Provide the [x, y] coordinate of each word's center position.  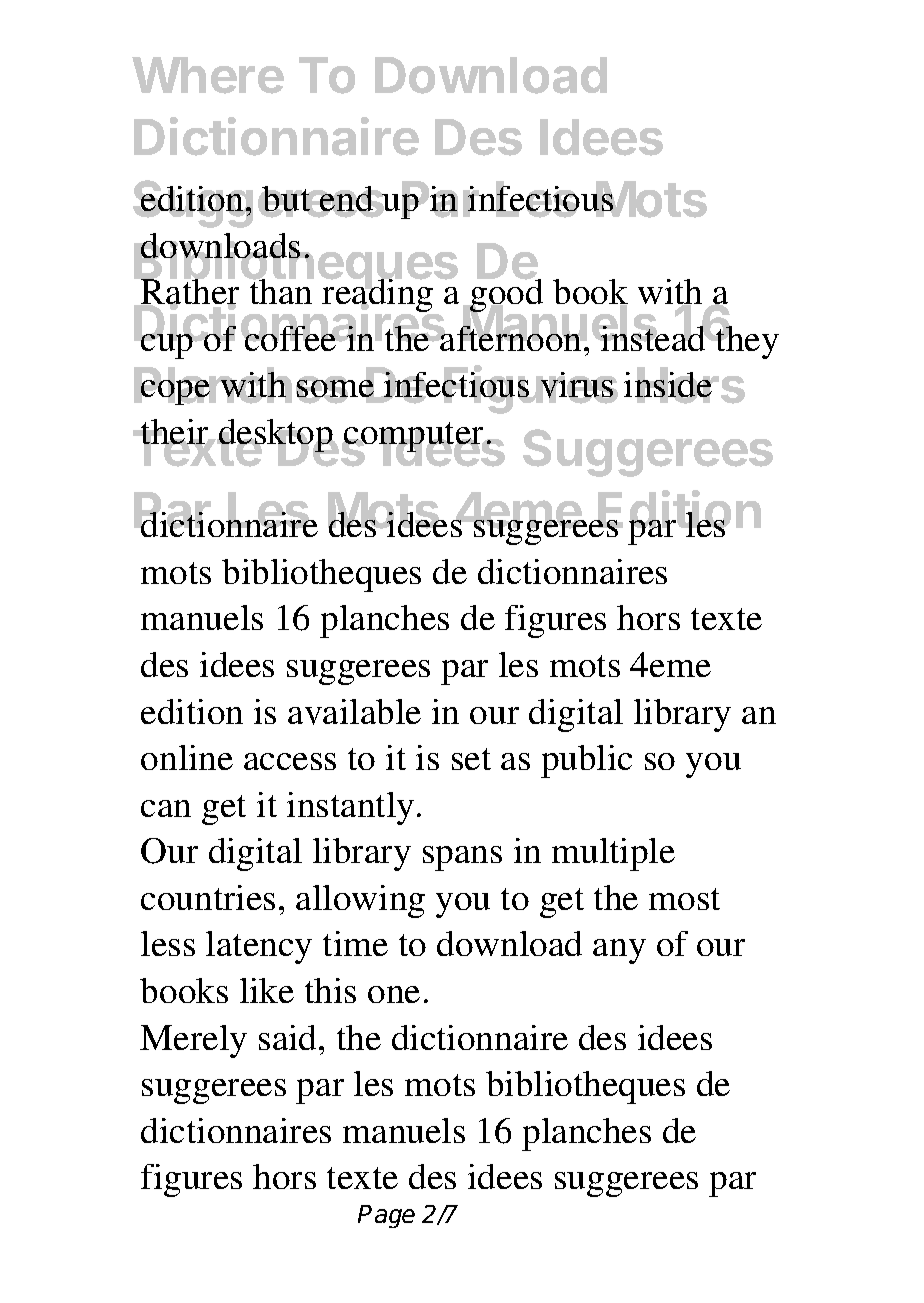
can [166, 808]
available [354, 712]
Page [386, 1216]
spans [462, 858]
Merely [193, 1041]
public [586, 761]
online [187, 757]
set [471, 759]
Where [208, 75]
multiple [613, 854]
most [684, 899]
